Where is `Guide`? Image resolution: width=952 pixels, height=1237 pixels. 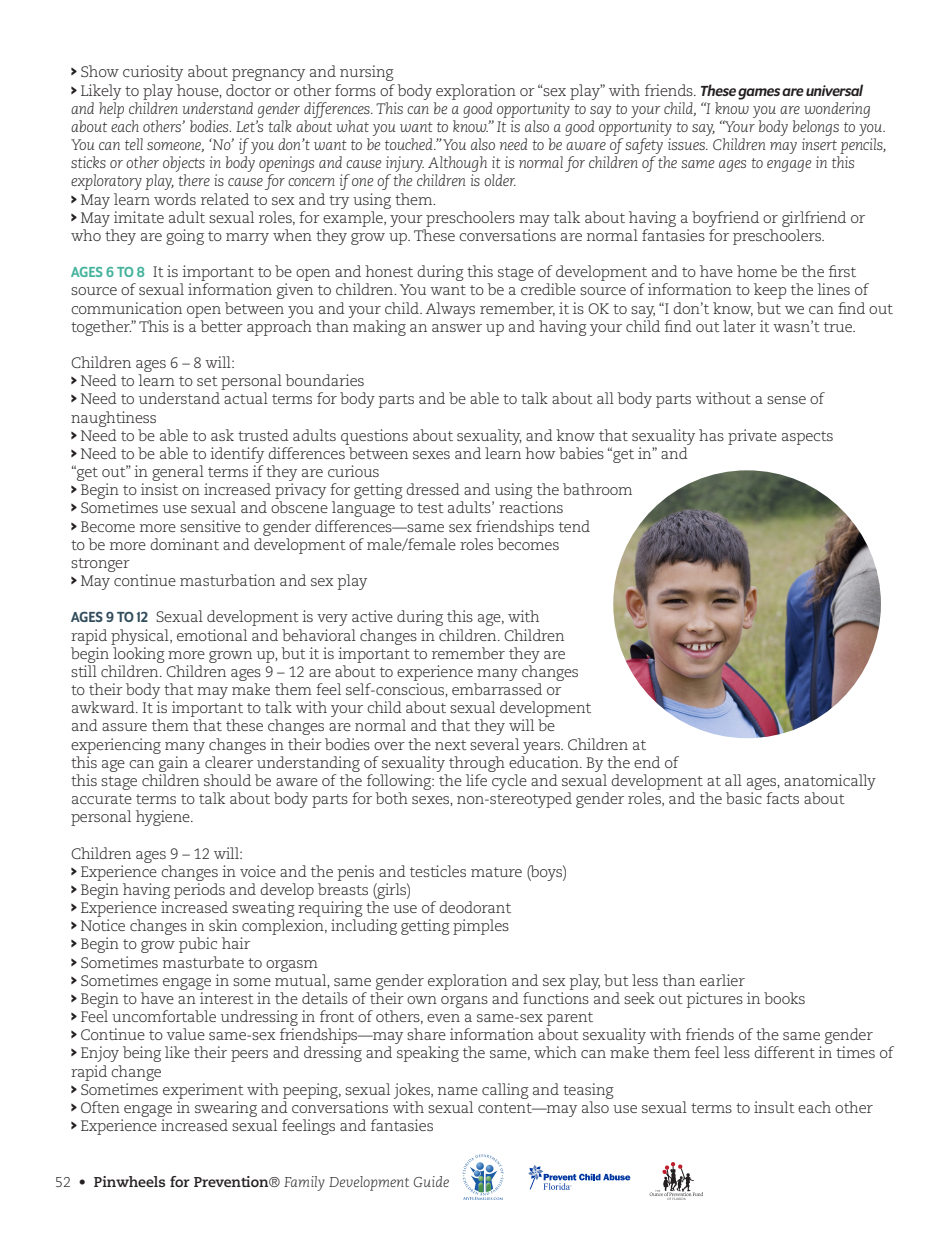 Guide is located at coordinates (431, 1181).
